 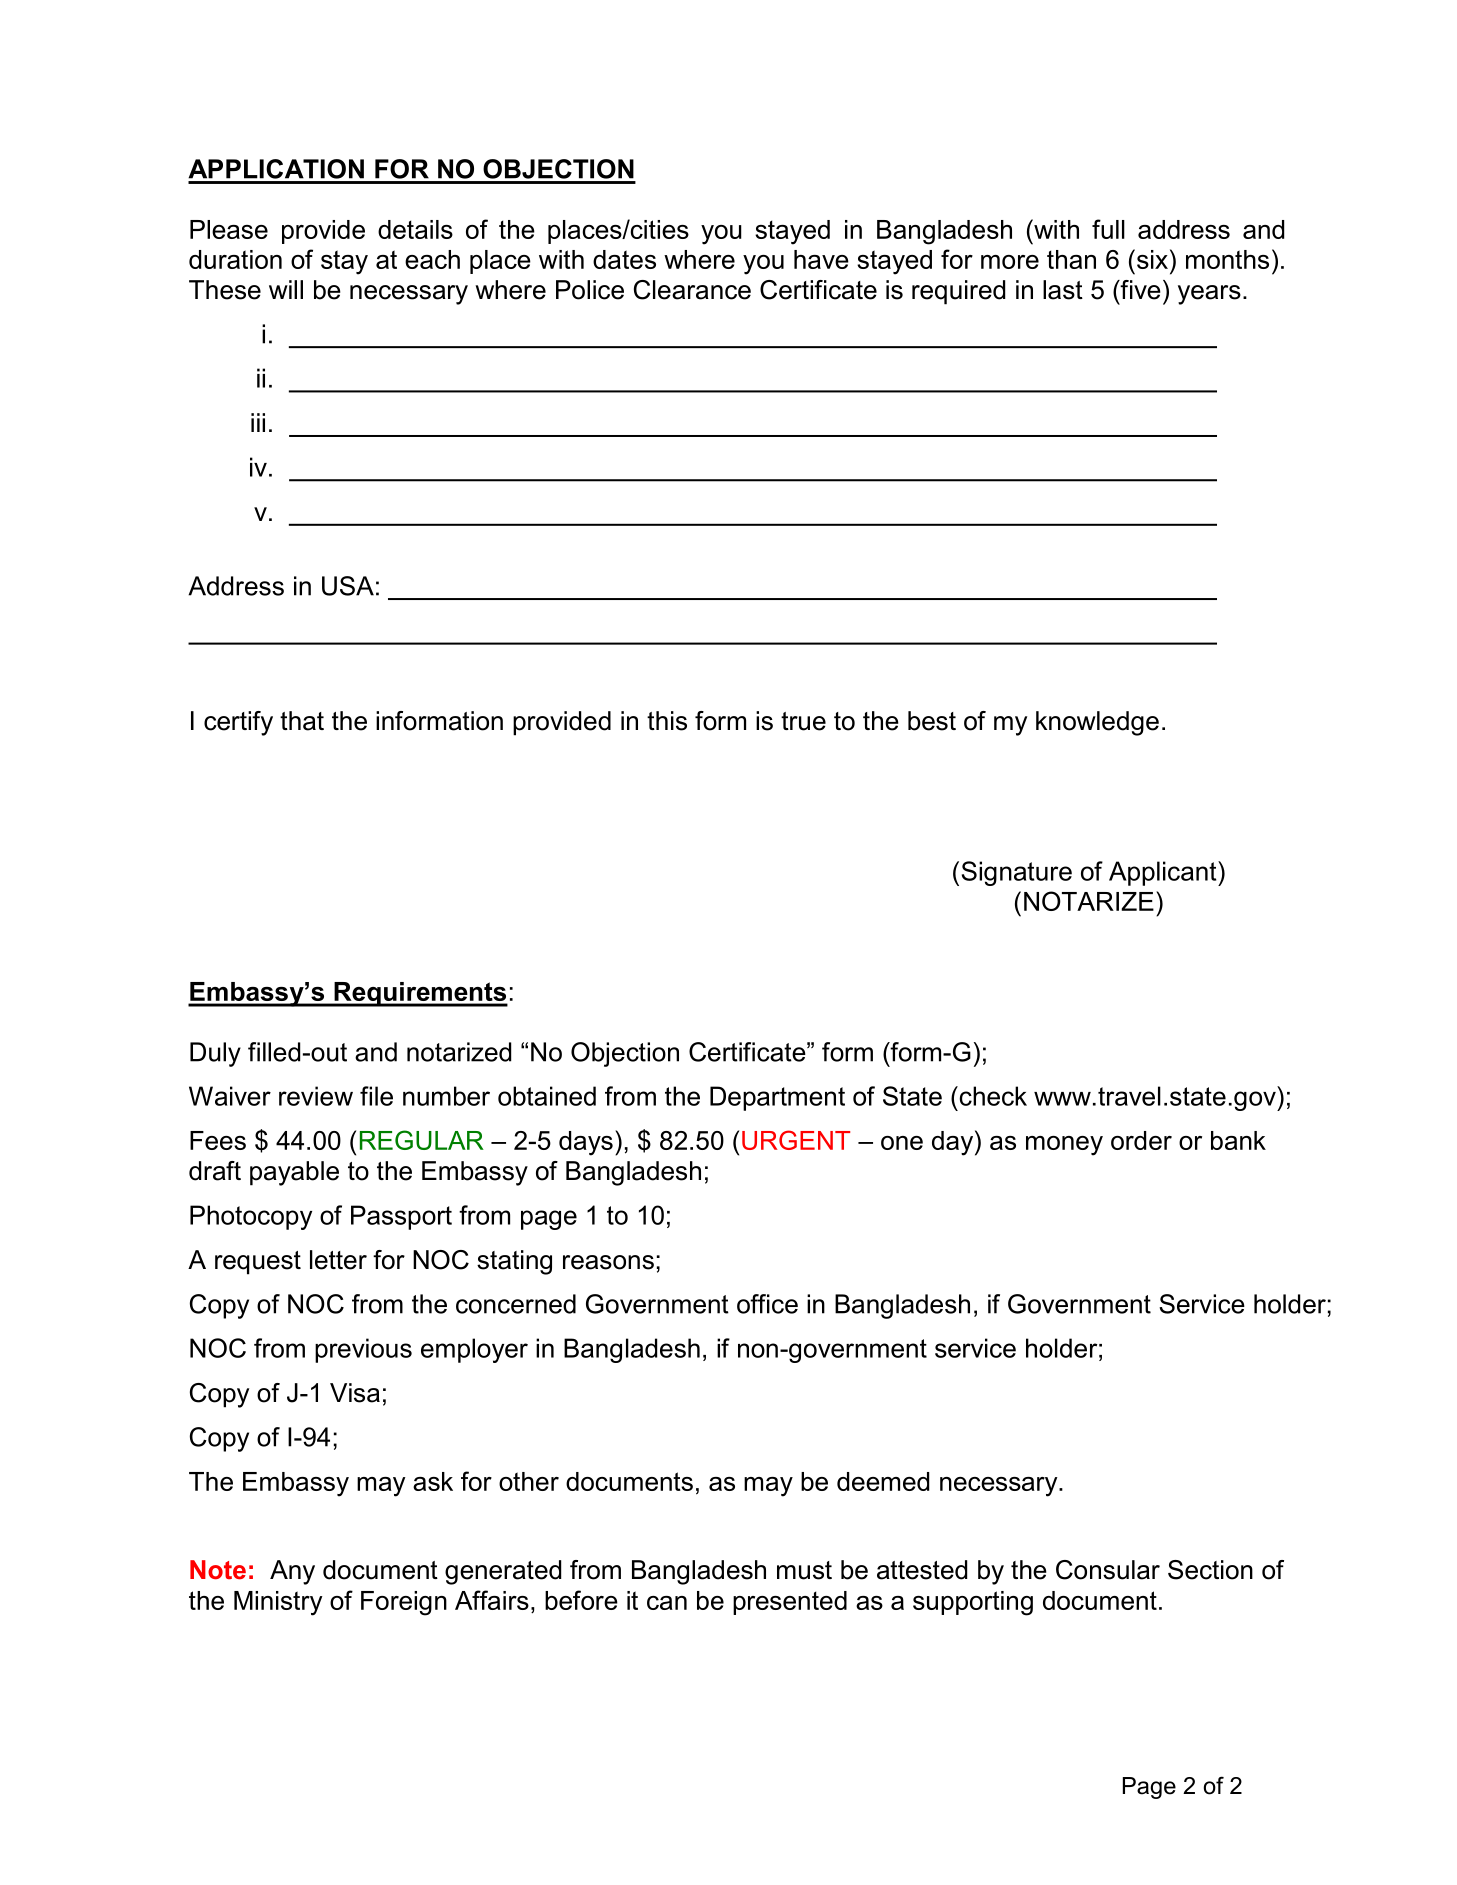 What do you see at coordinates (1097, 723) in the image?
I see `knowledge` at bounding box center [1097, 723].
